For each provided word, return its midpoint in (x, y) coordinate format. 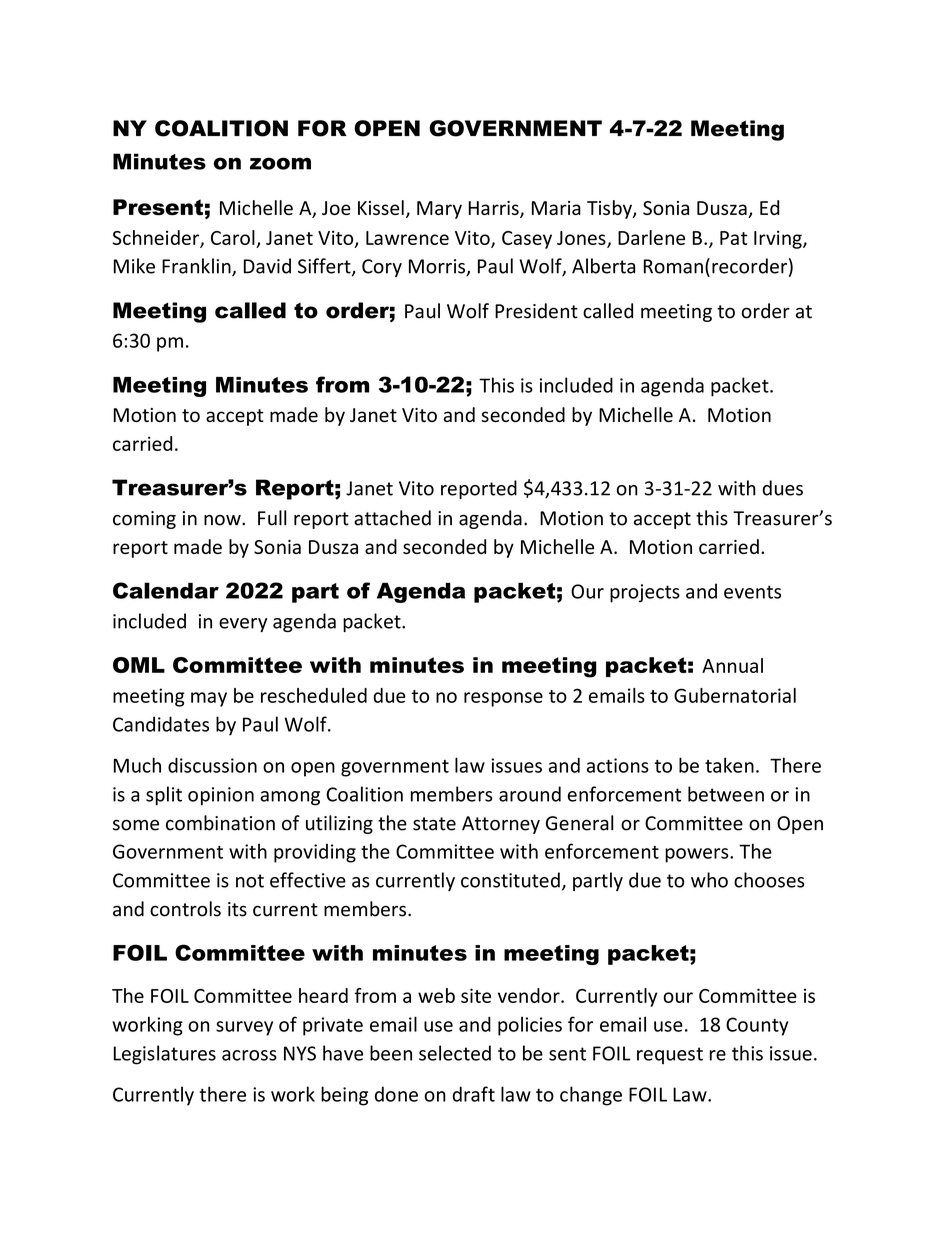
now (223, 520)
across (249, 1055)
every (243, 625)
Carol (233, 237)
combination (220, 823)
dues (782, 488)
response (503, 699)
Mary (439, 210)
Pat (734, 238)
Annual (732, 665)
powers (698, 855)
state (434, 824)
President (536, 311)
